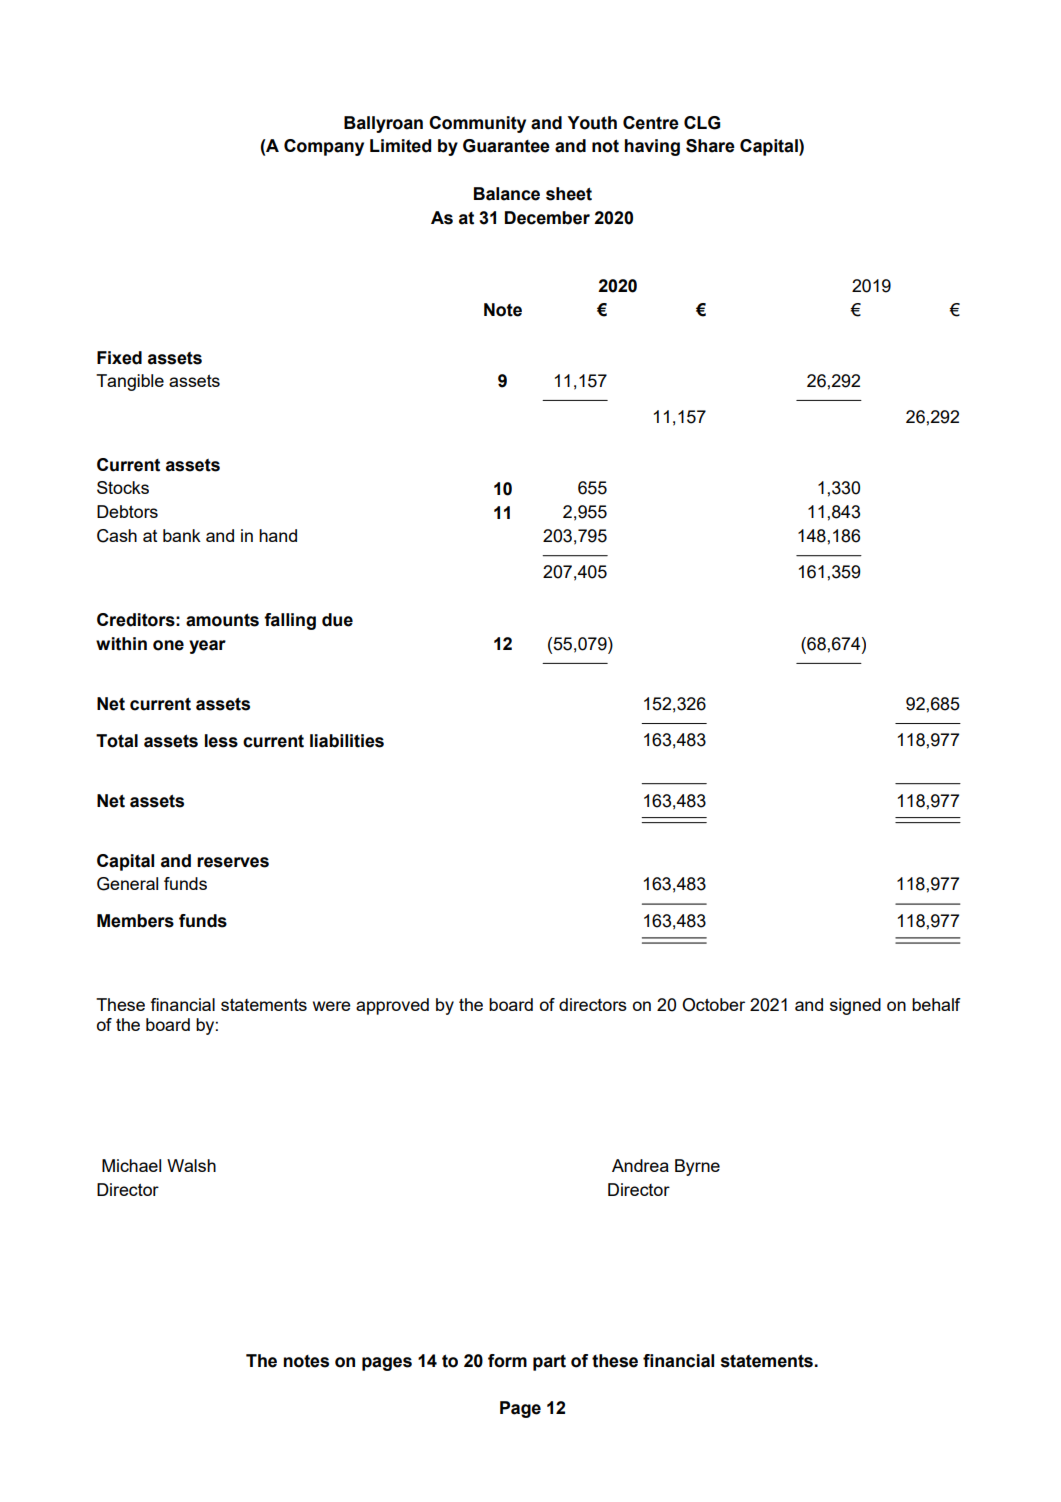  What do you see at coordinates (710, 146) in the document?
I see `Share` at bounding box center [710, 146].
